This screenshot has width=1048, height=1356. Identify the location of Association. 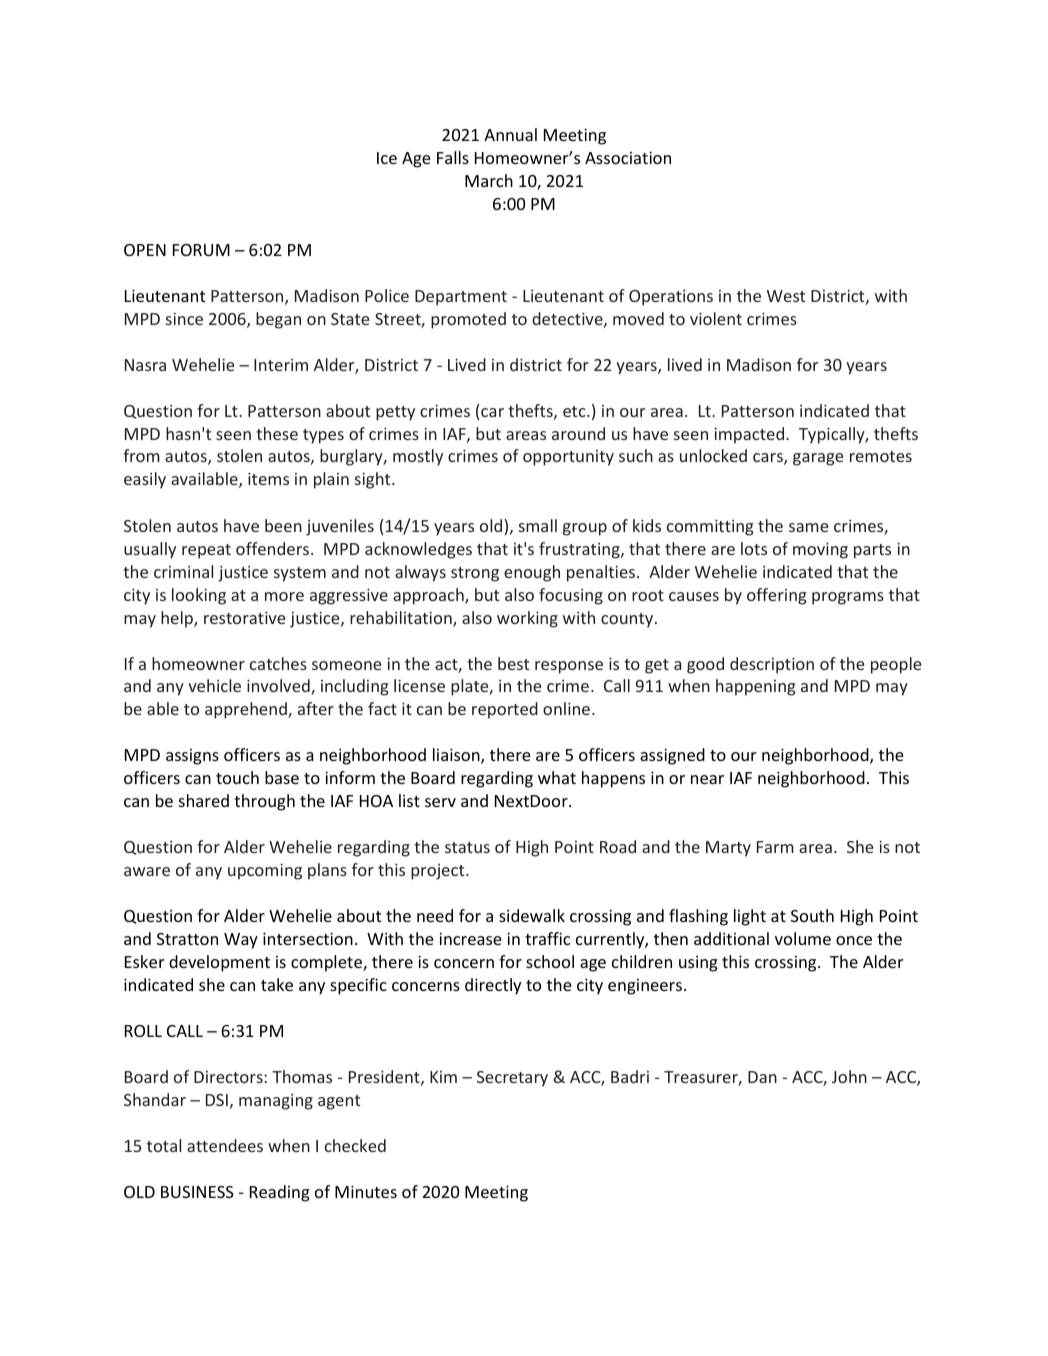
(628, 157).
